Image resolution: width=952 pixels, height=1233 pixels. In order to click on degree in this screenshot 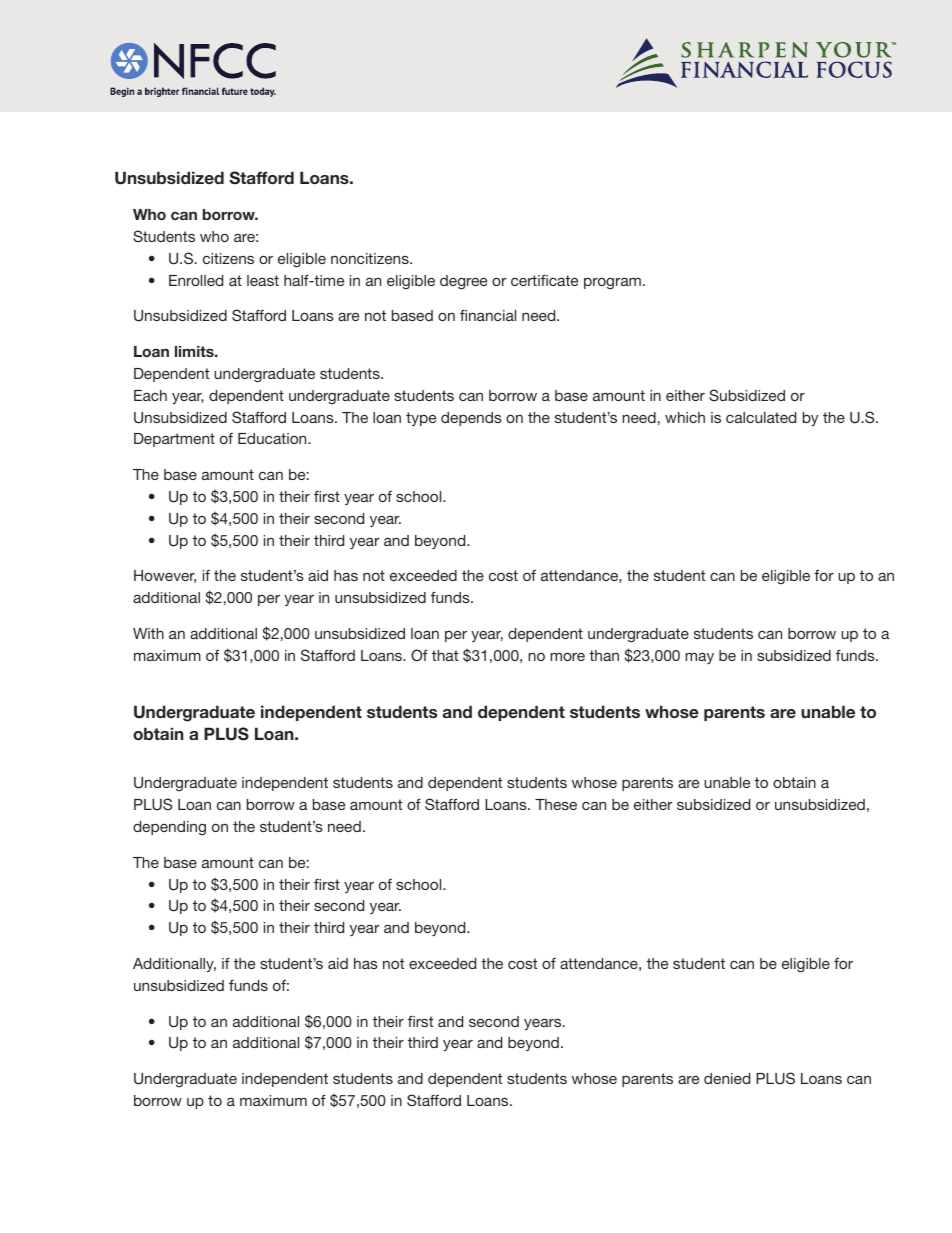, I will do `click(463, 282)`.
